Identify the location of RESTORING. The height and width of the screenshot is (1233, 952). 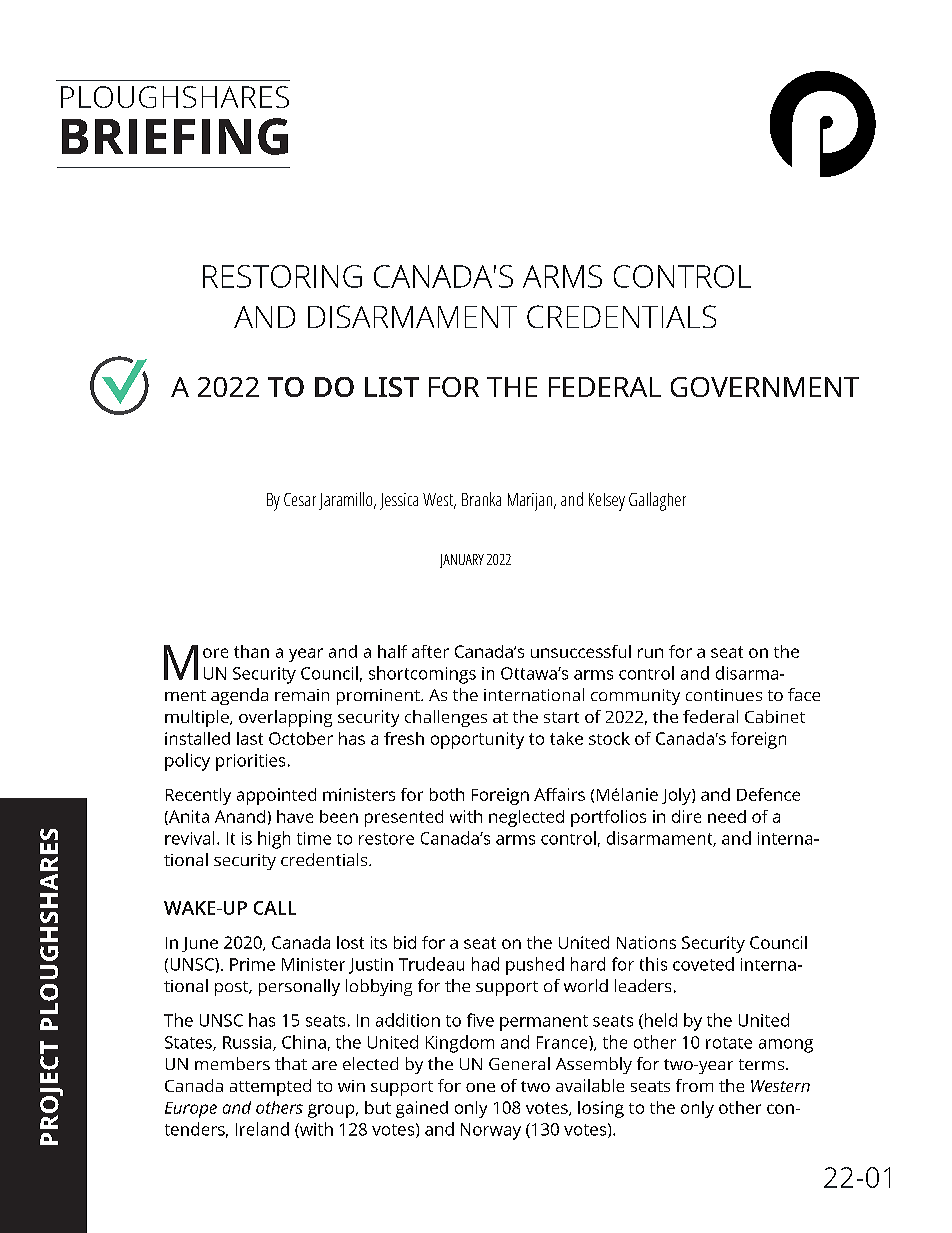
(282, 276).
